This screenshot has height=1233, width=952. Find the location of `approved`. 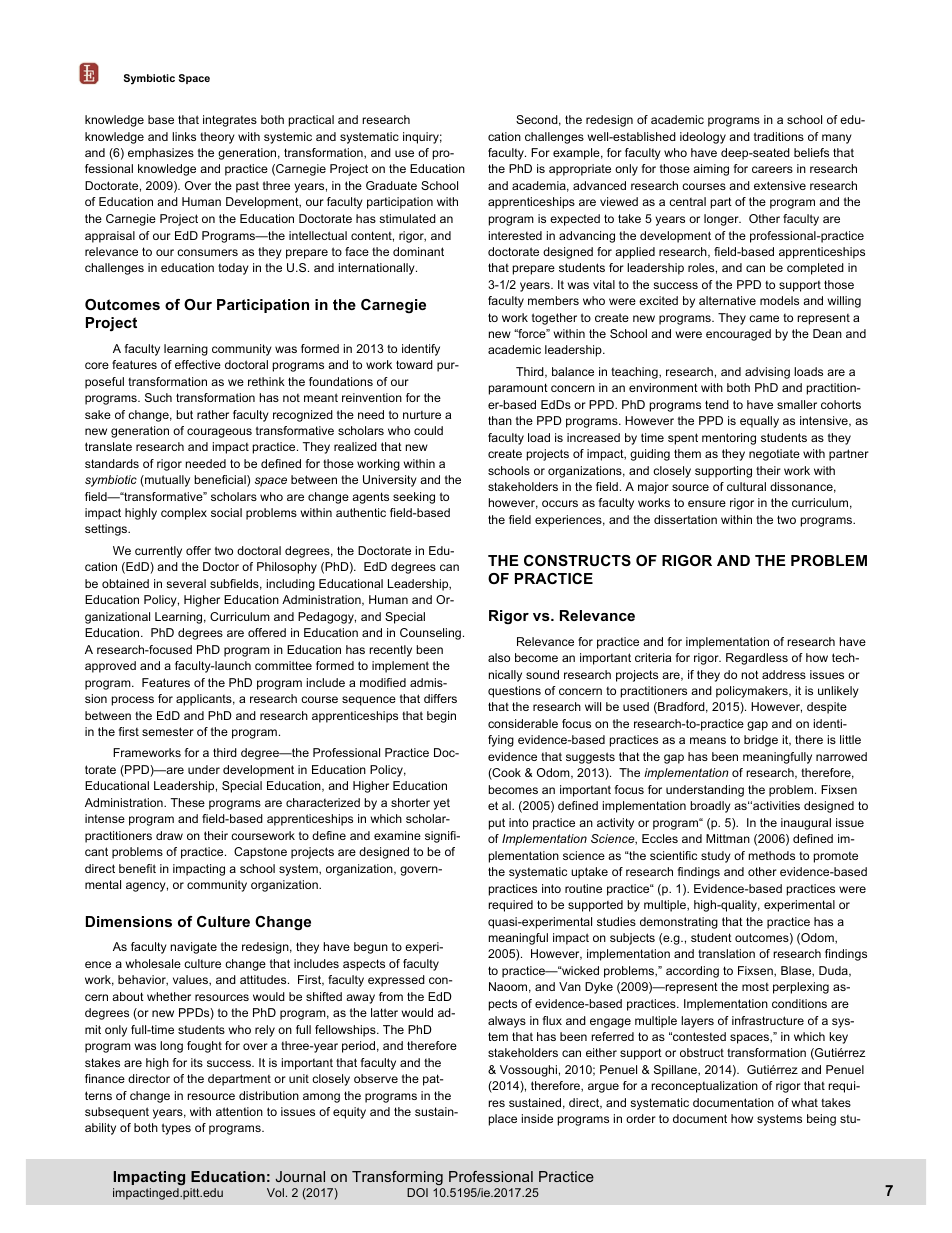

approved is located at coordinates (110, 667).
